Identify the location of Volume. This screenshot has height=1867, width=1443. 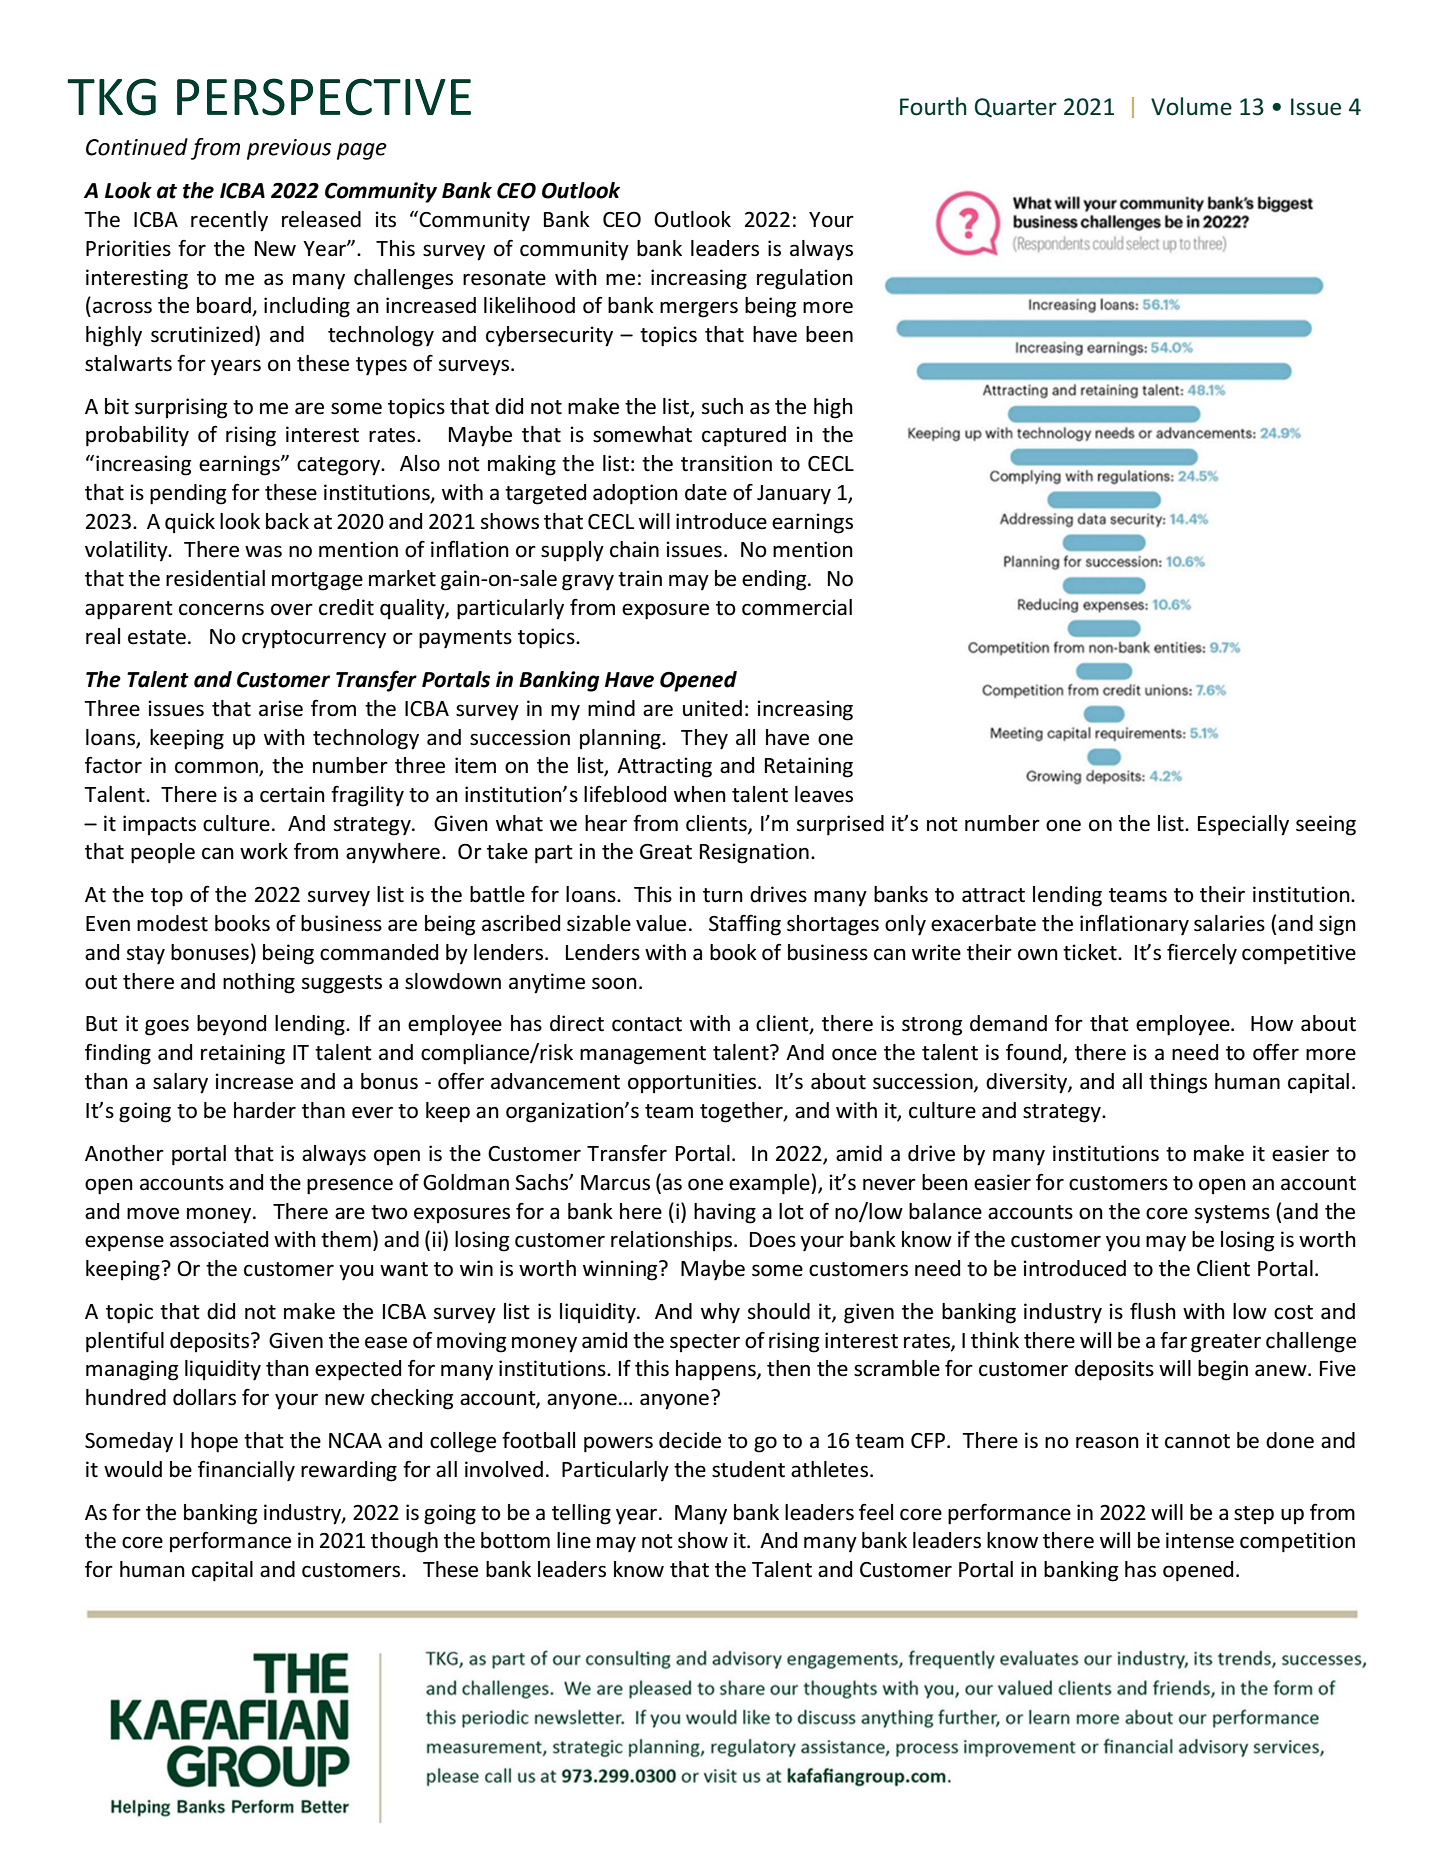
(1191, 106).
